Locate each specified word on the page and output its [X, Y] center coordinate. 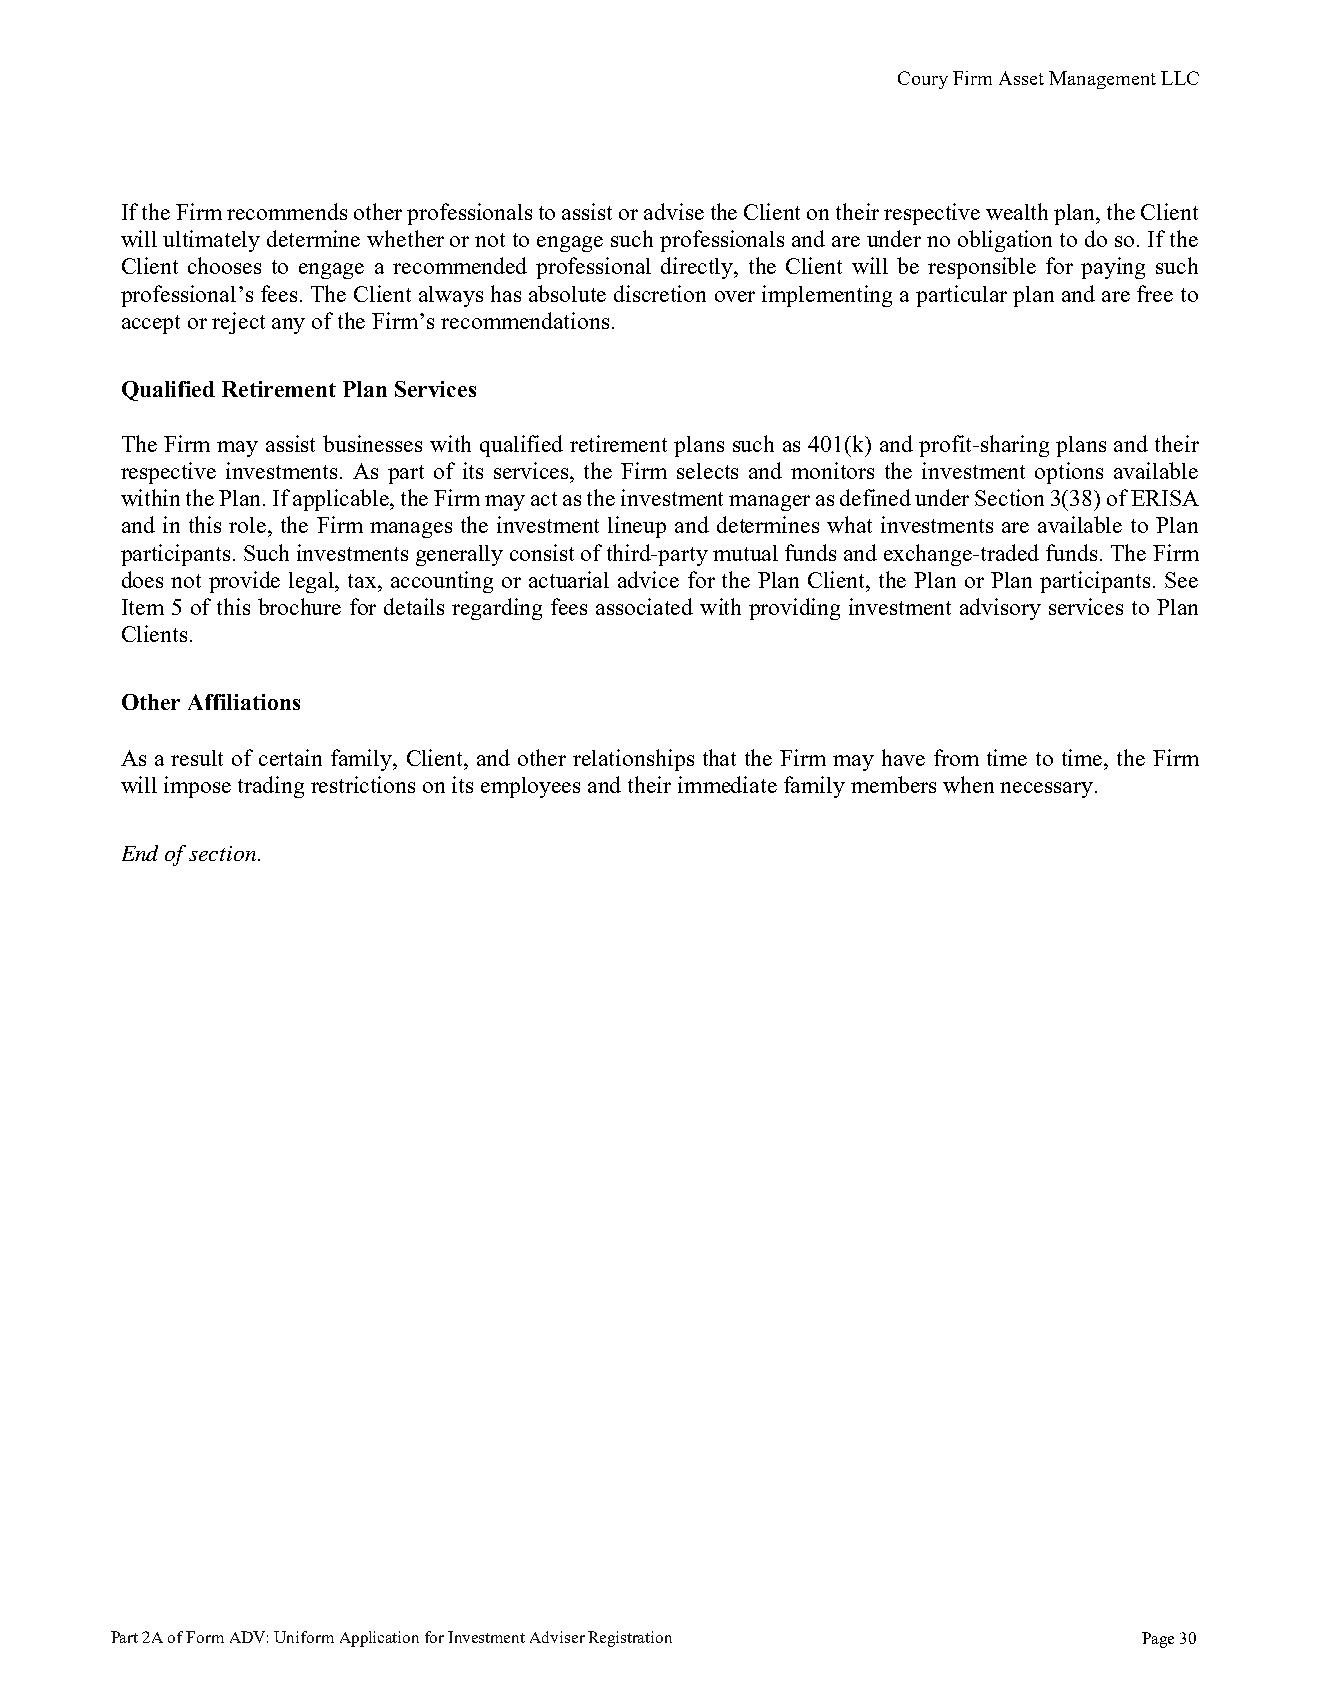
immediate [727, 784]
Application [379, 1639]
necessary [1048, 790]
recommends [287, 211]
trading [271, 787]
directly [698, 268]
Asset [1021, 78]
